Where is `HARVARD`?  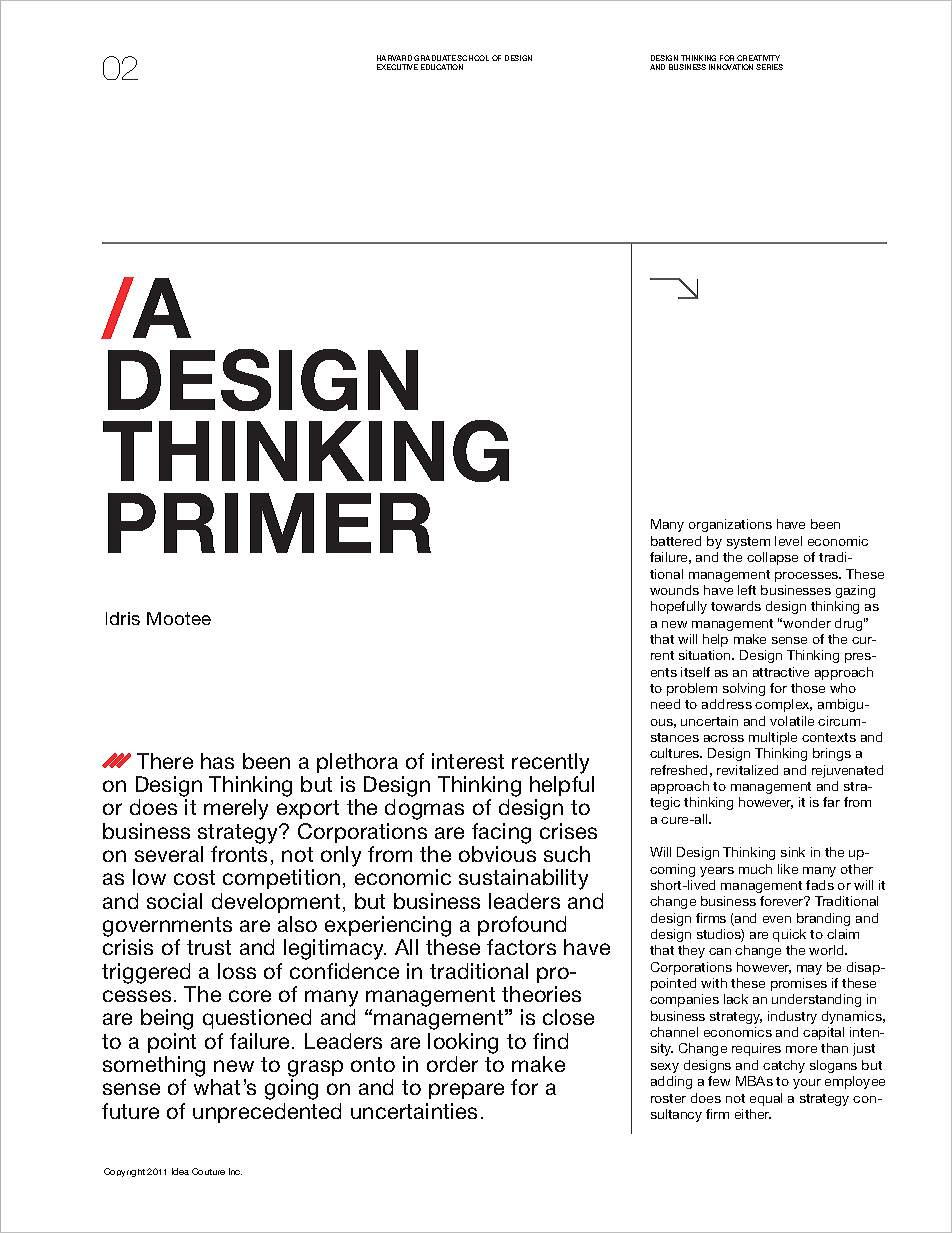
HARVARD is located at coordinates (394, 58).
